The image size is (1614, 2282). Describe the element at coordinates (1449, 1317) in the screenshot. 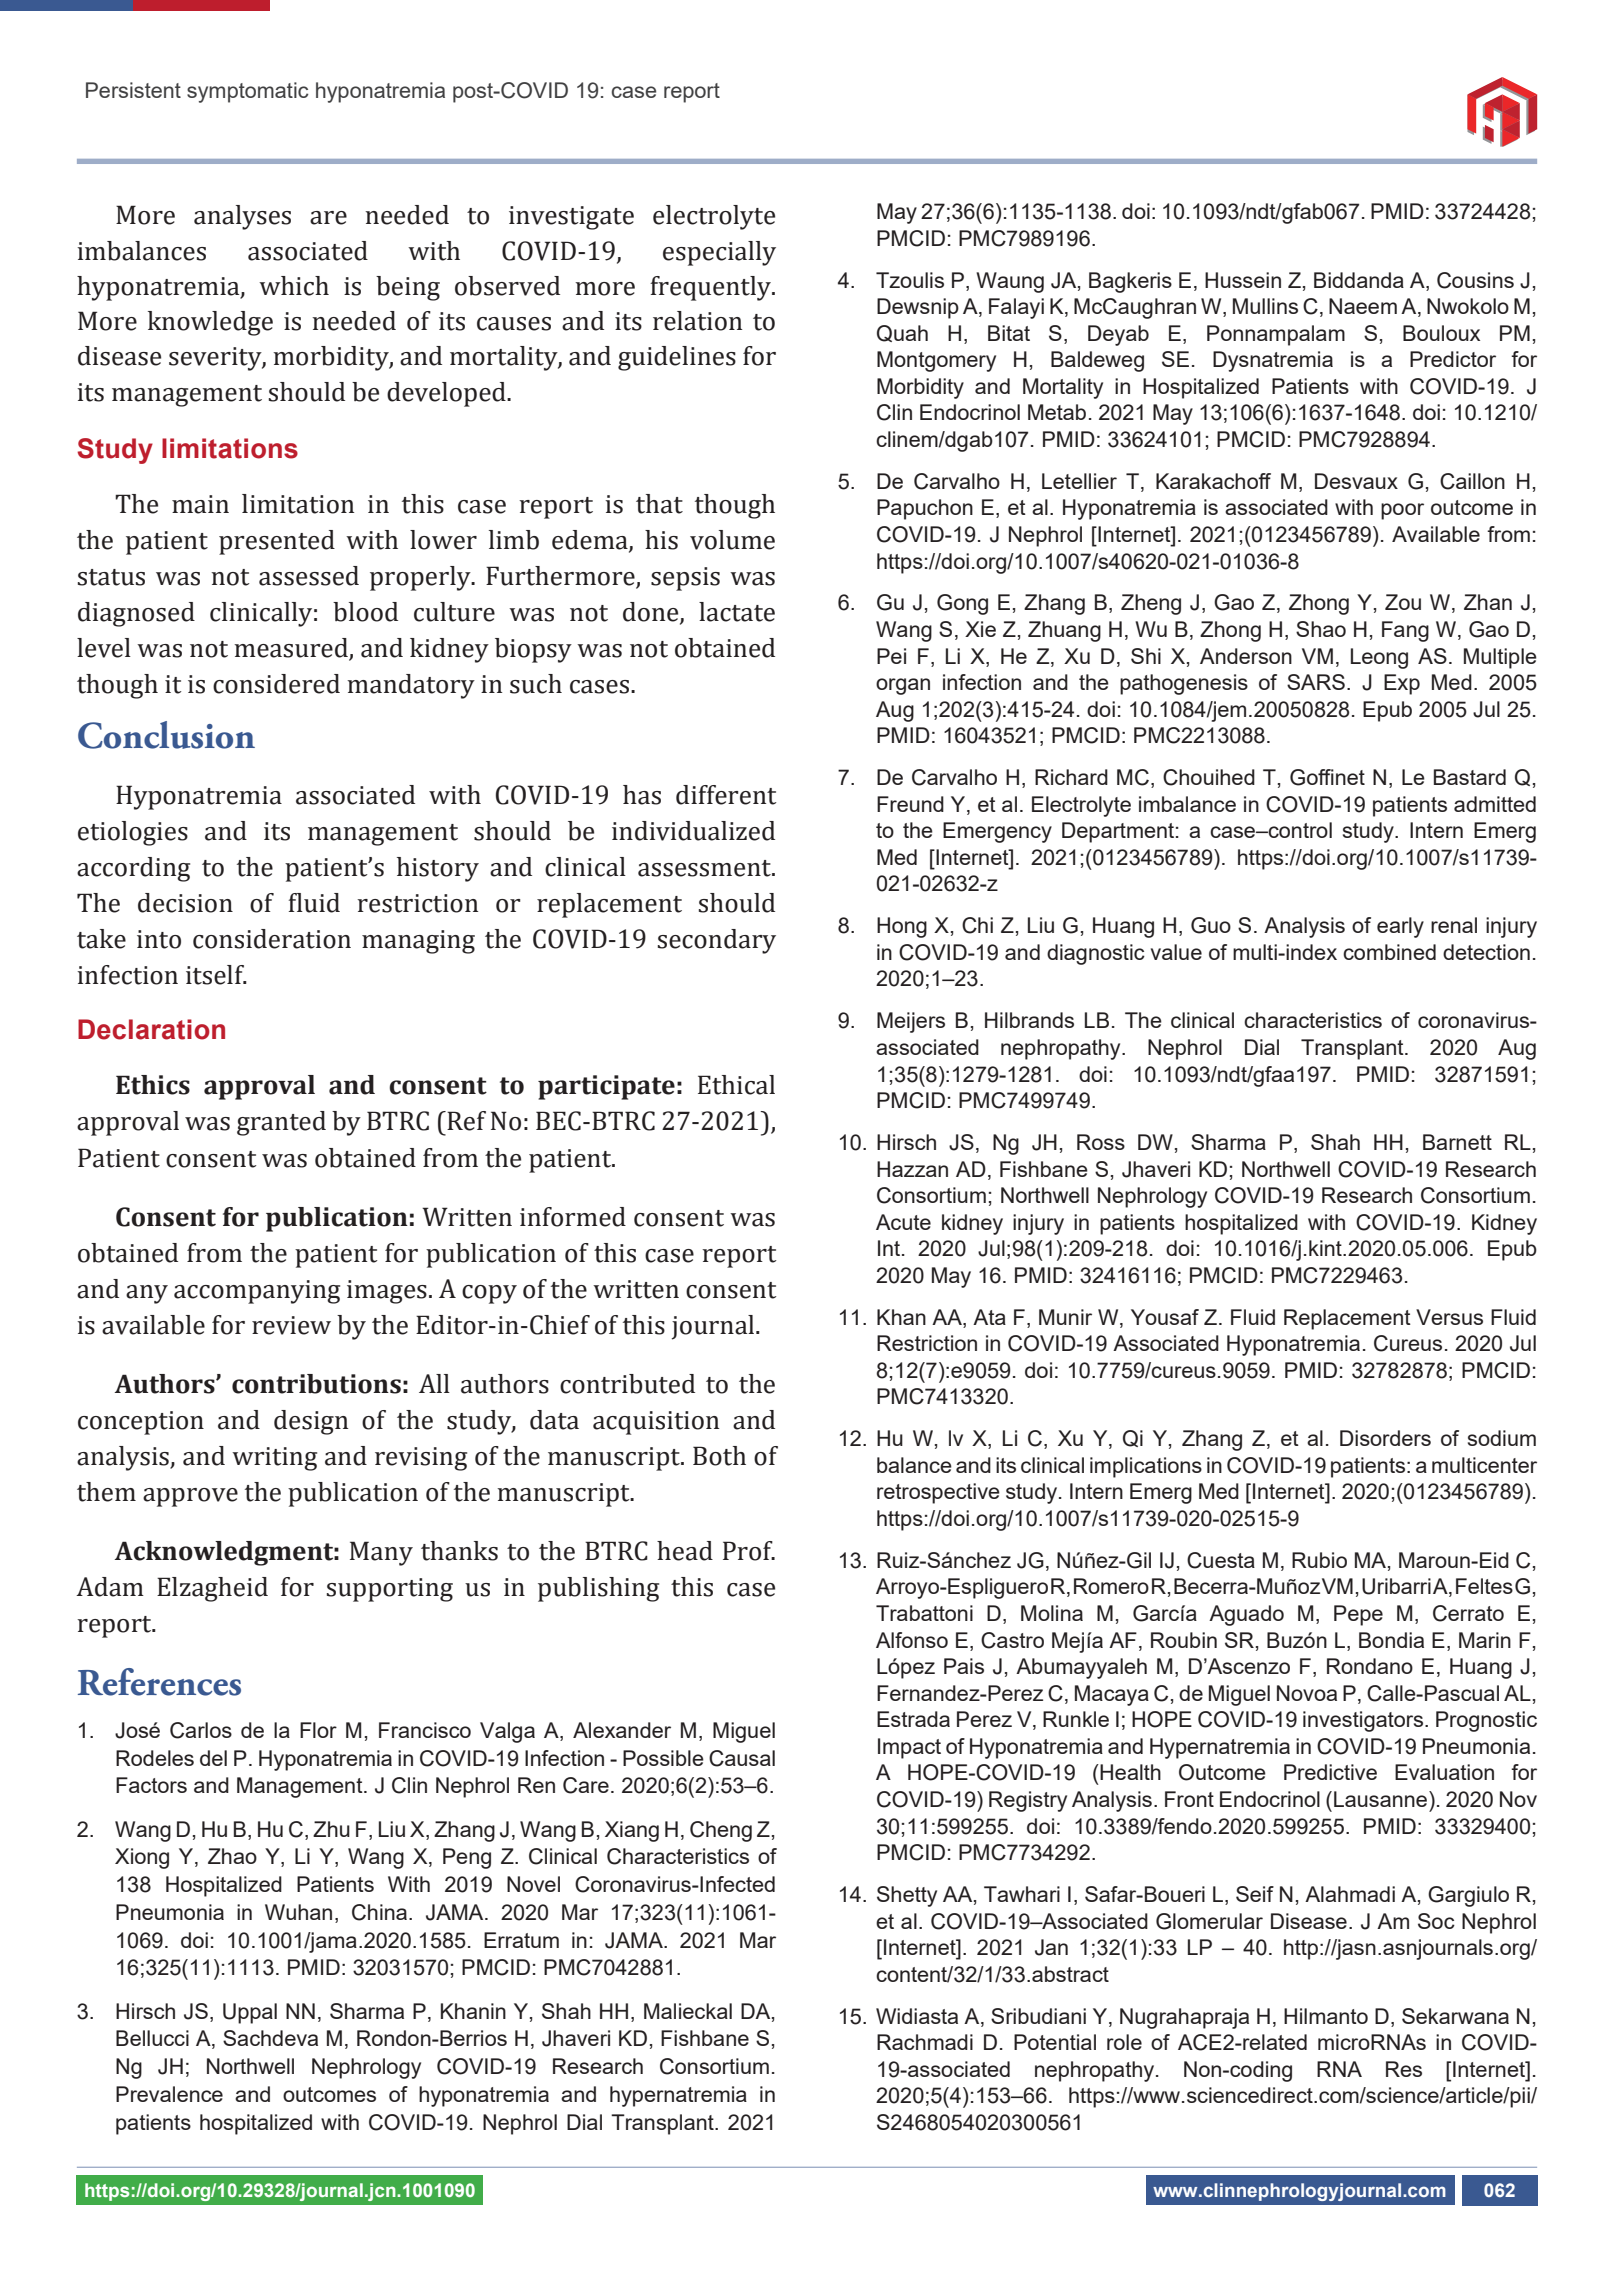

I see `Versus` at that location.
